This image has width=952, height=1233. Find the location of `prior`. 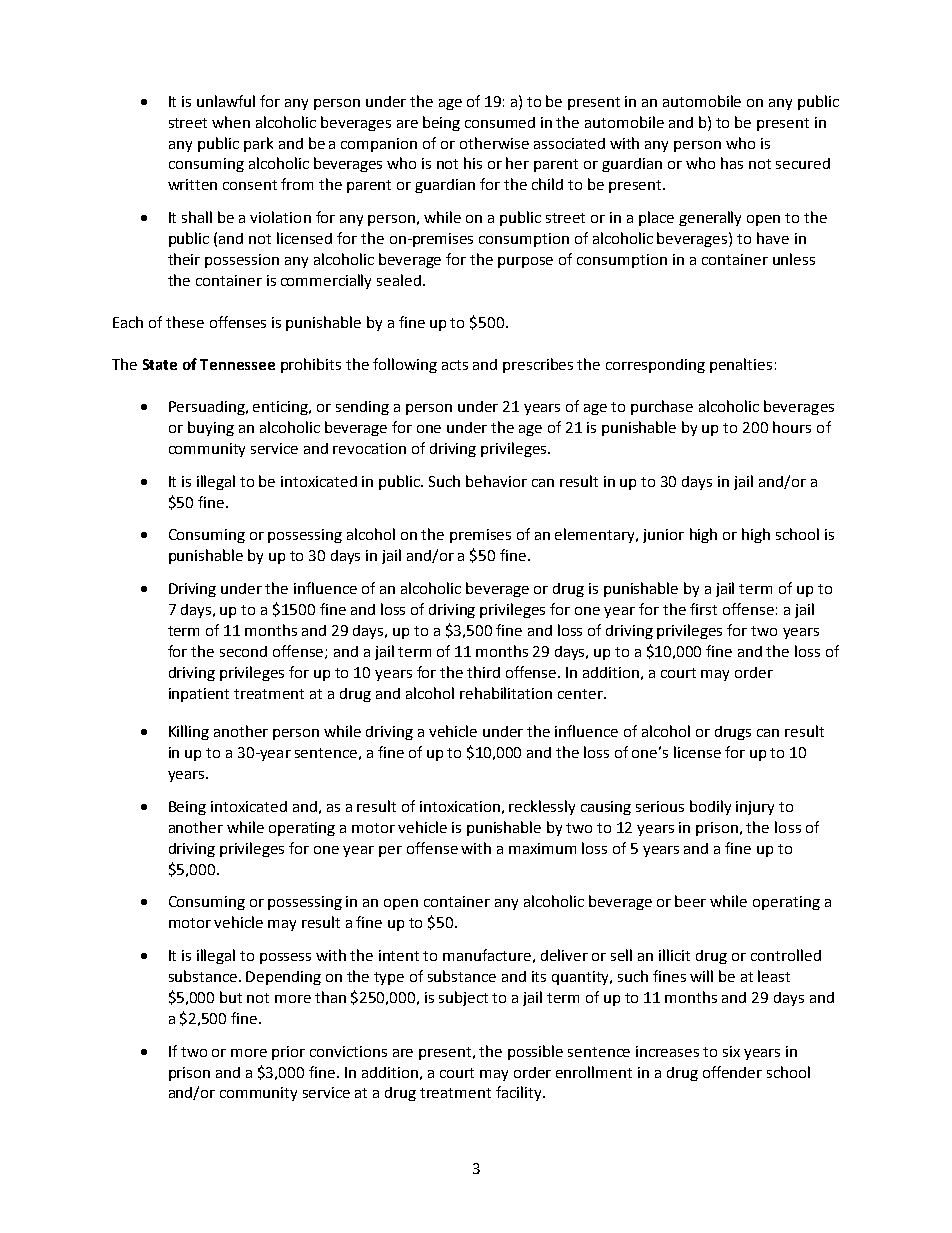

prior is located at coordinates (288, 1053).
